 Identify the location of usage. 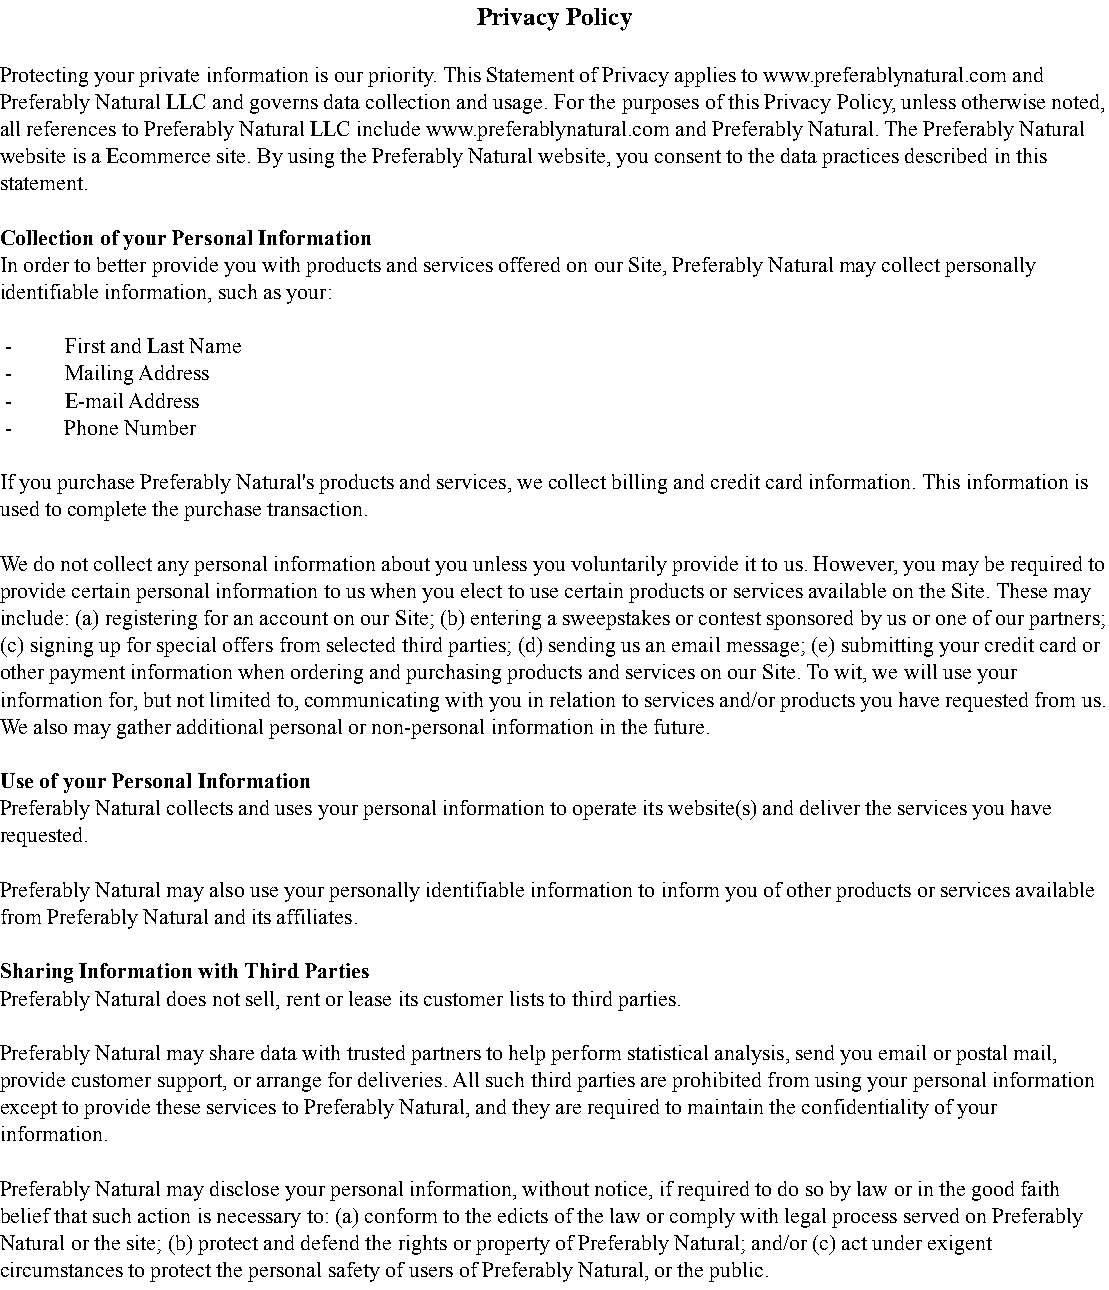
(517, 106).
